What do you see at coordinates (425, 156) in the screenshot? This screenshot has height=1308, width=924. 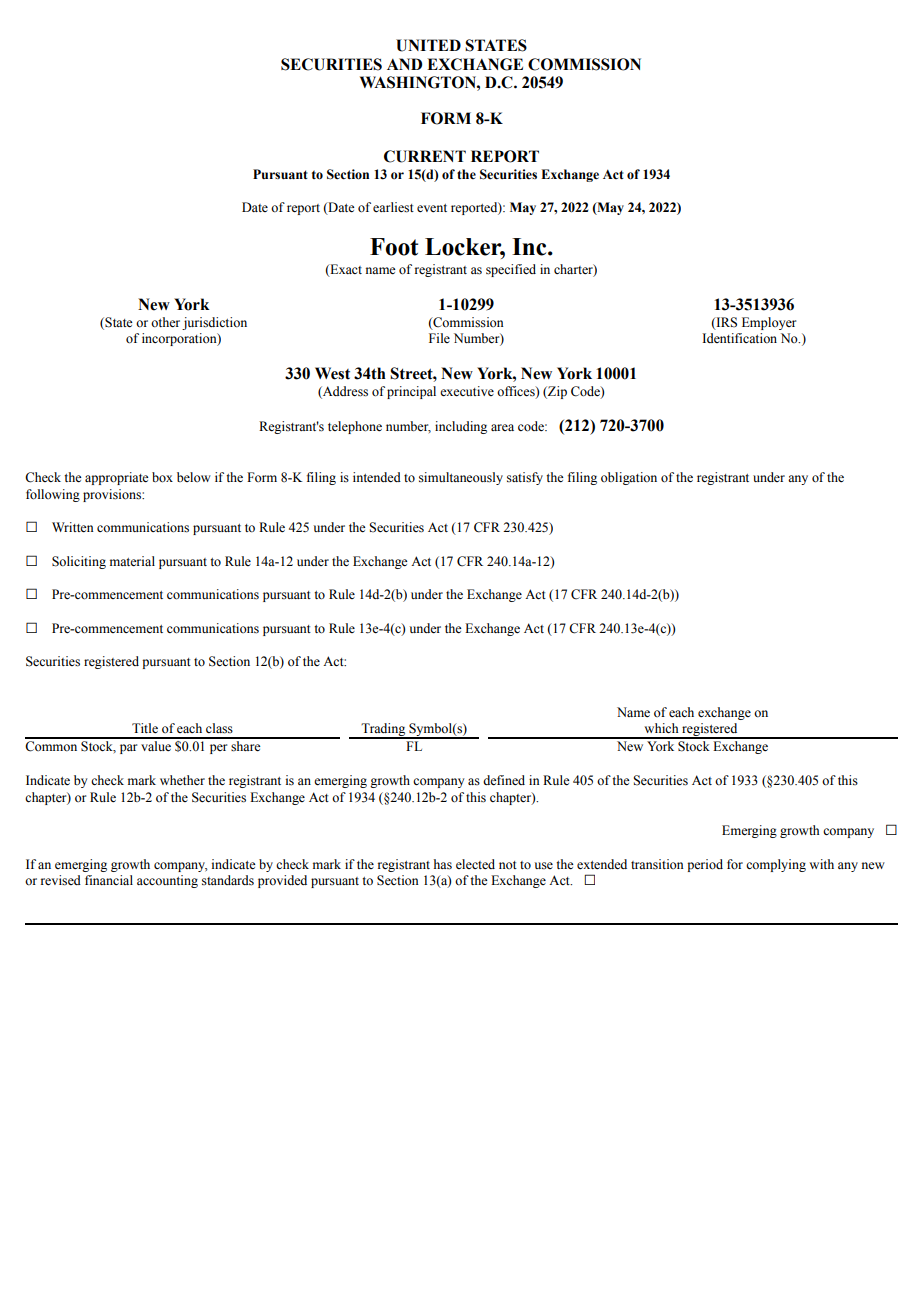 I see `CURRENT` at bounding box center [425, 156].
